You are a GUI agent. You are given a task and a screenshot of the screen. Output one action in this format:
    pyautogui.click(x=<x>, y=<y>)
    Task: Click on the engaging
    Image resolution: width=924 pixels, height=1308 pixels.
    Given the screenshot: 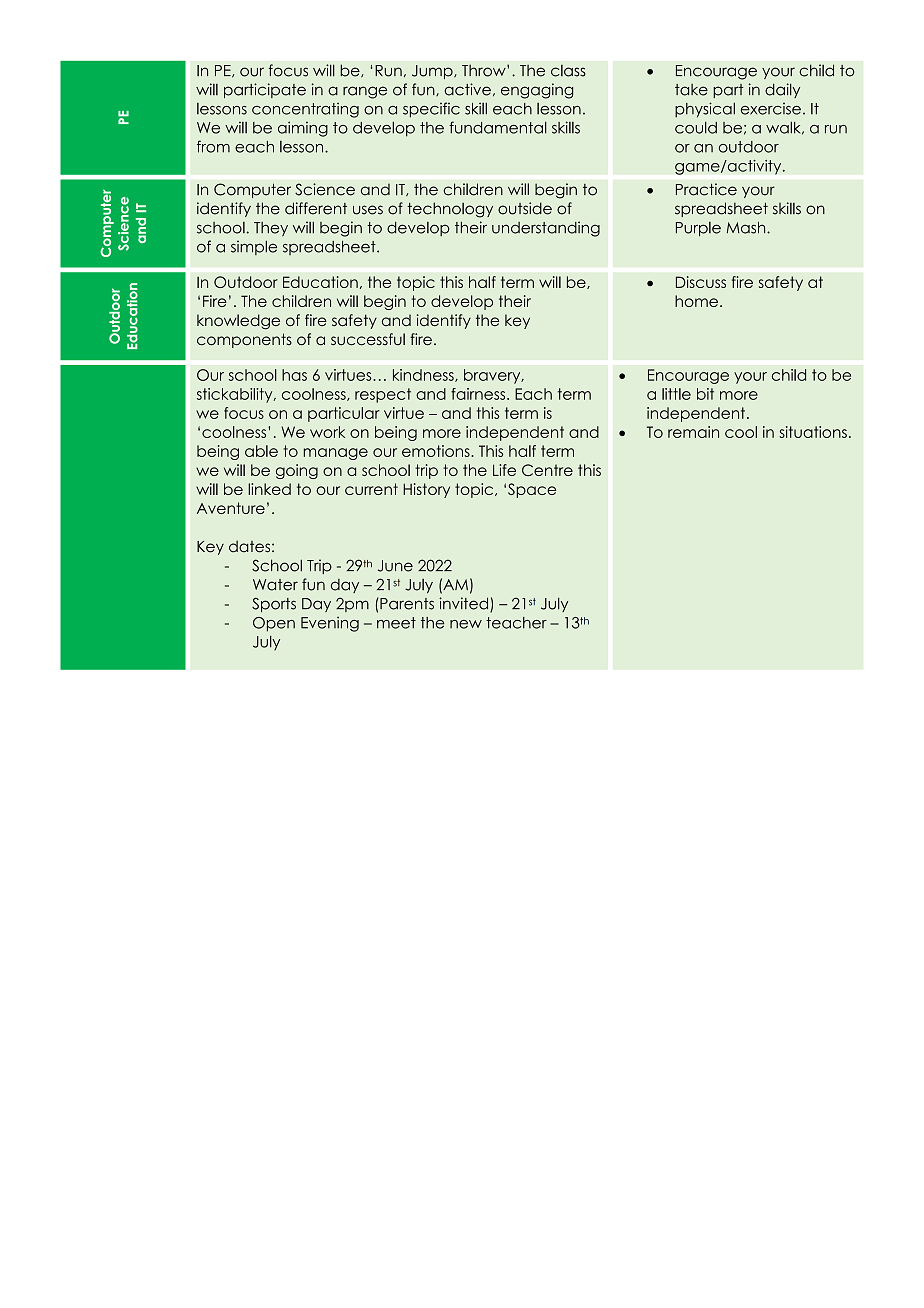 What is the action you would take?
    pyautogui.click(x=537, y=91)
